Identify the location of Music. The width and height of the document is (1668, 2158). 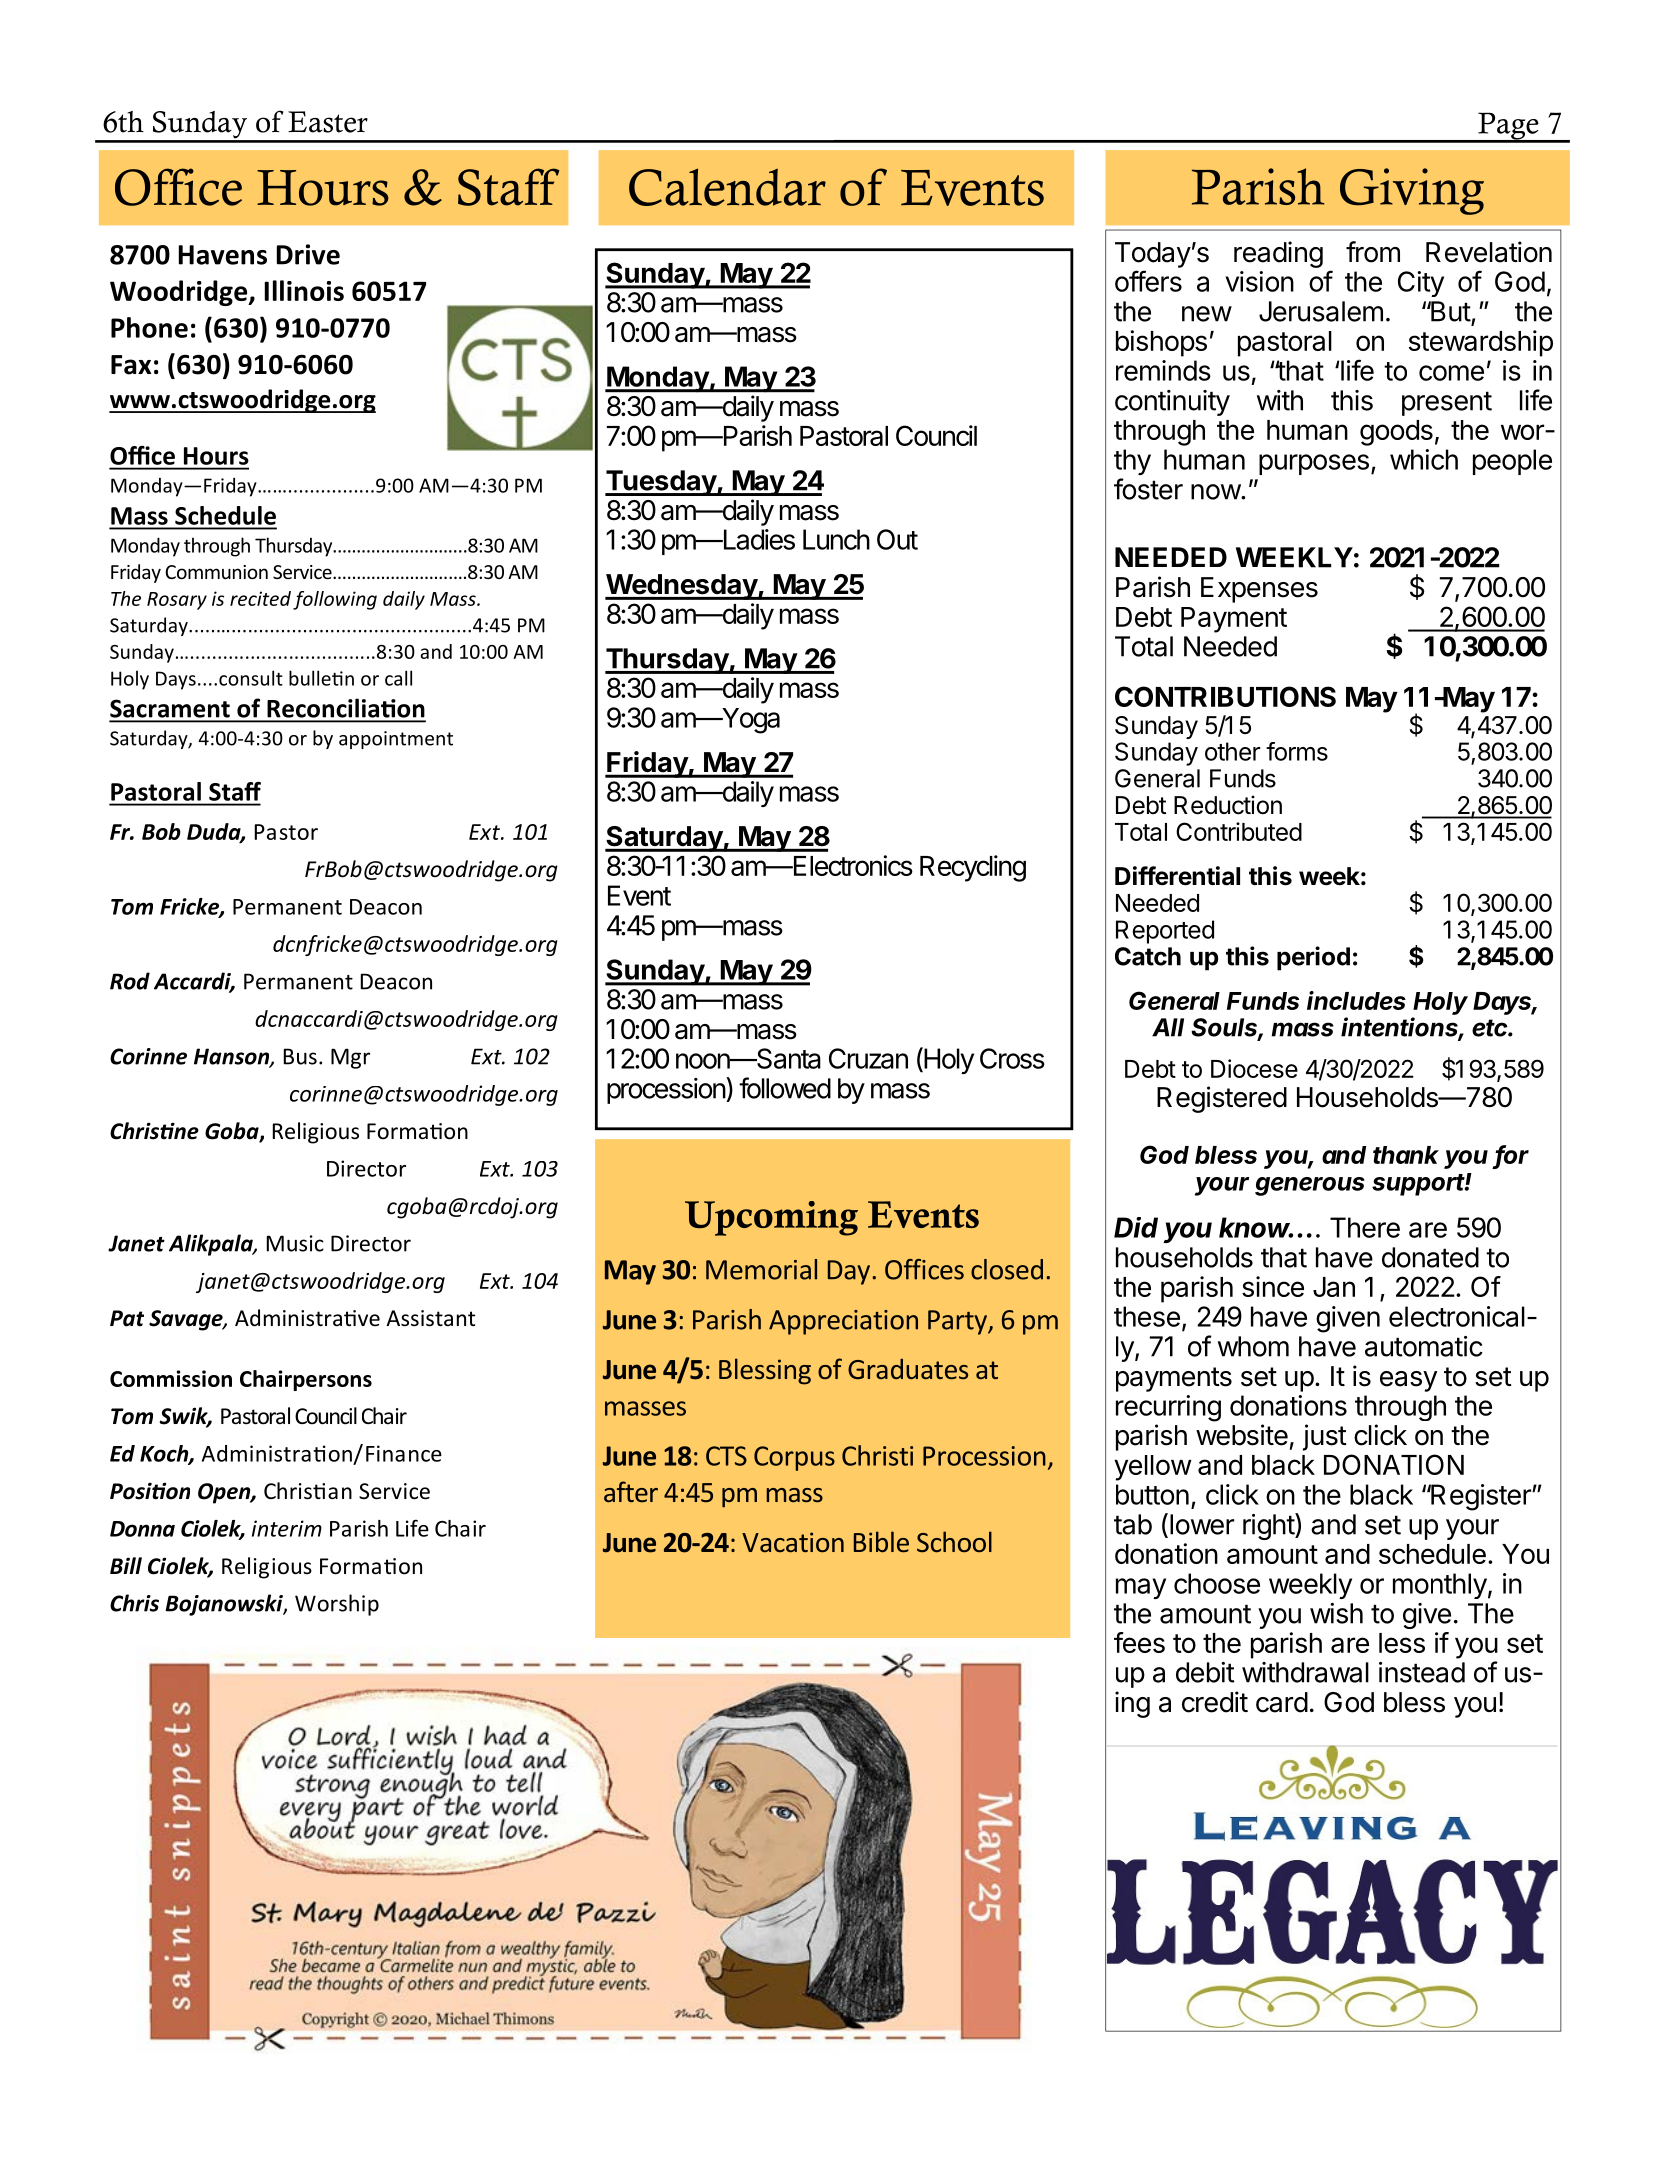
(295, 1243).
